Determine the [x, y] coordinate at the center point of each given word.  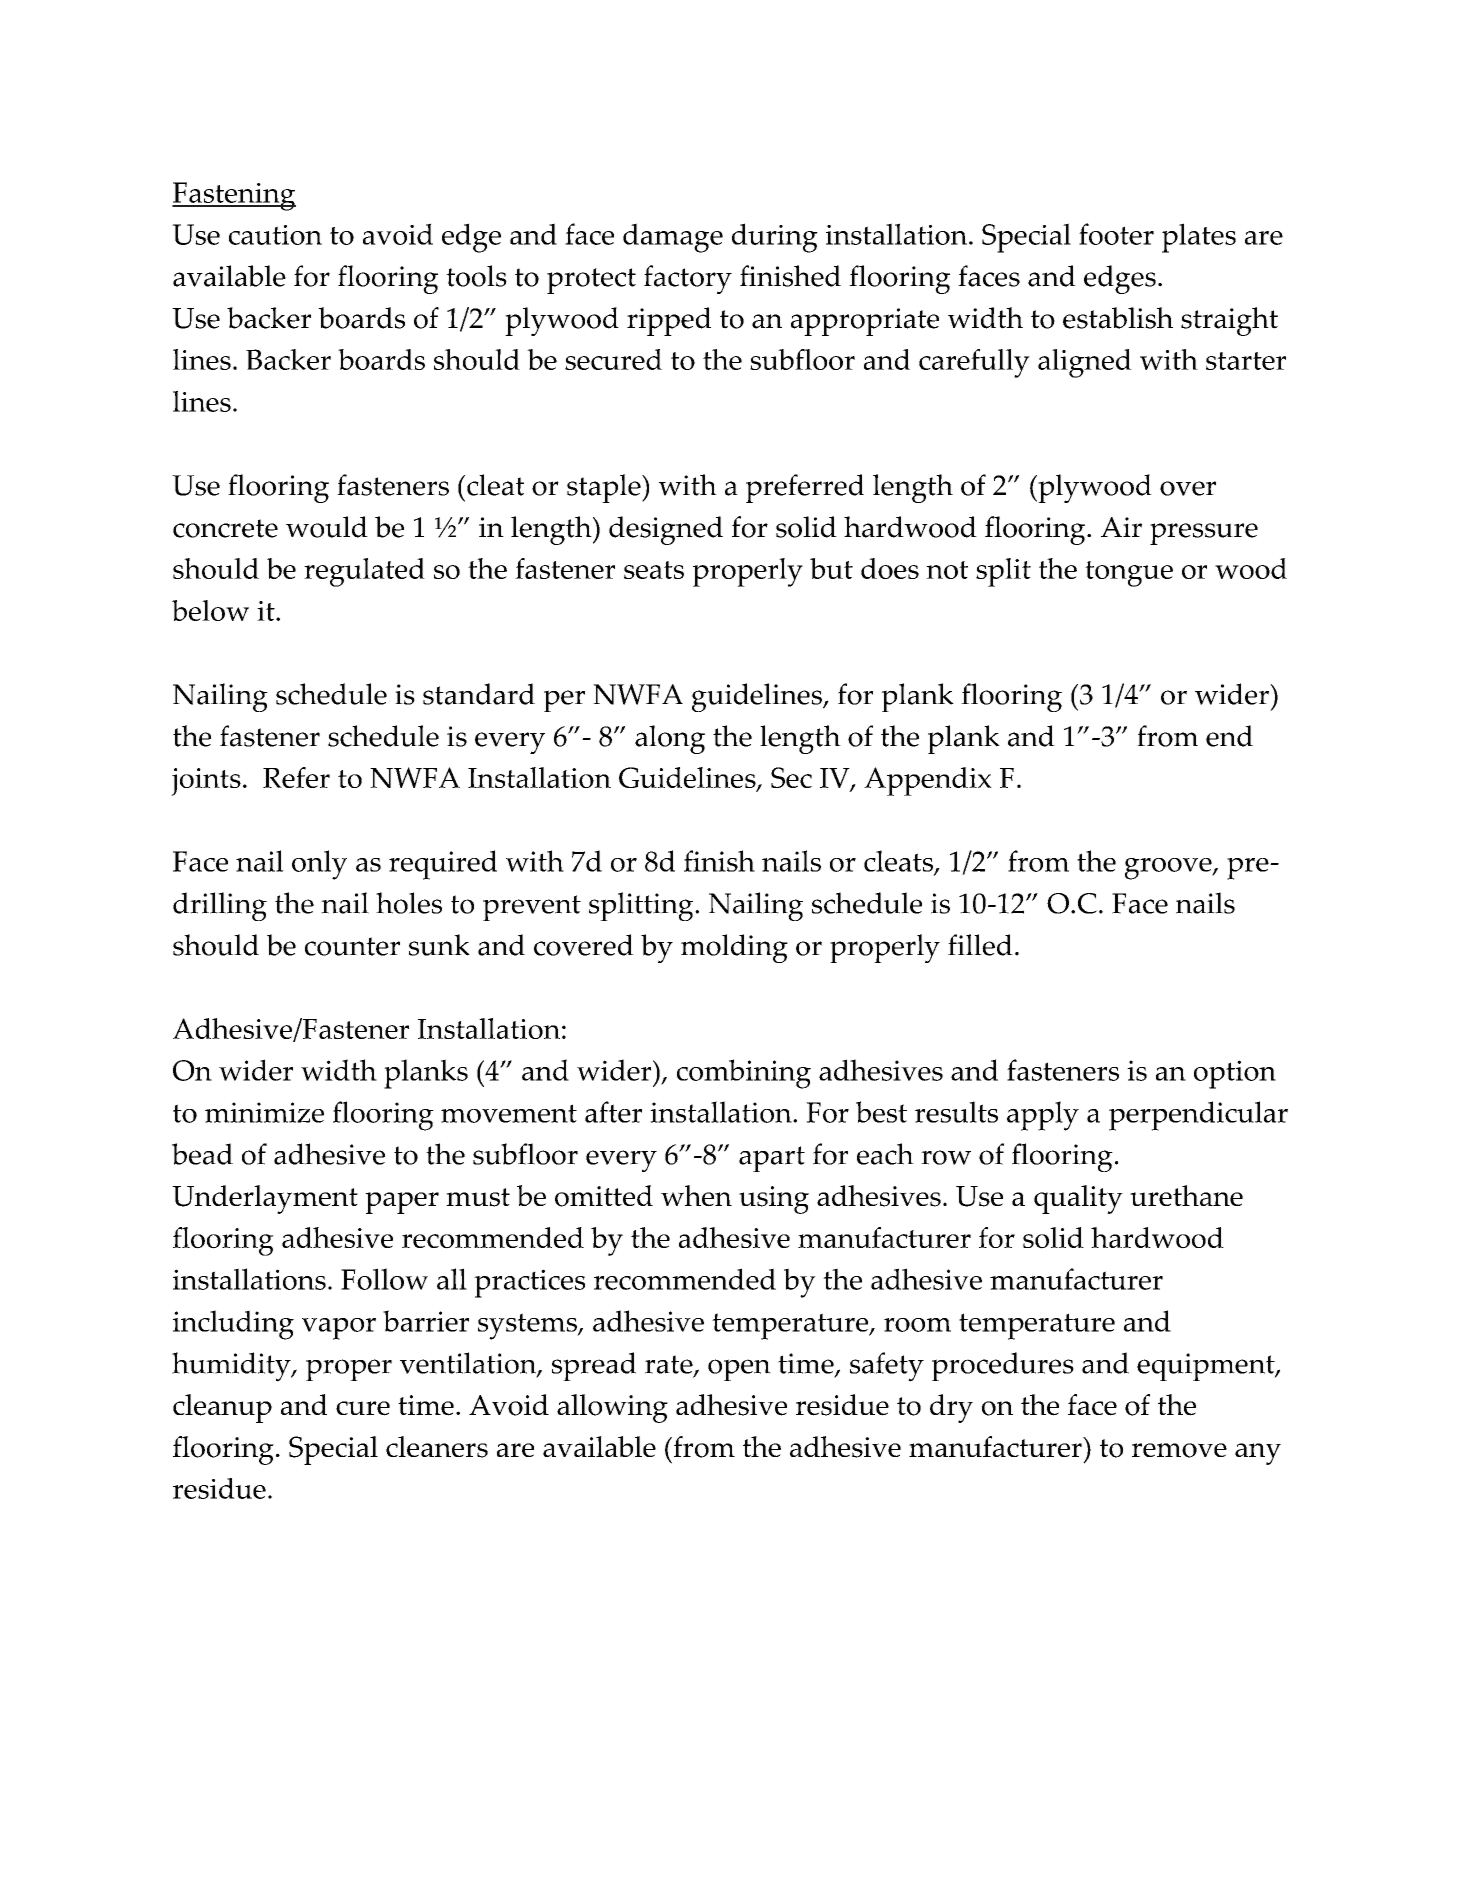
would [327, 527]
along [670, 739]
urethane [1186, 1195]
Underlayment [265, 1199]
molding [734, 948]
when [696, 1195]
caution [275, 235]
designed [666, 530]
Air [1121, 527]
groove [1169, 869]
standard [479, 694]
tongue [1129, 574]
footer [1116, 234]
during [775, 238]
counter [352, 946]
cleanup [222, 1408]
